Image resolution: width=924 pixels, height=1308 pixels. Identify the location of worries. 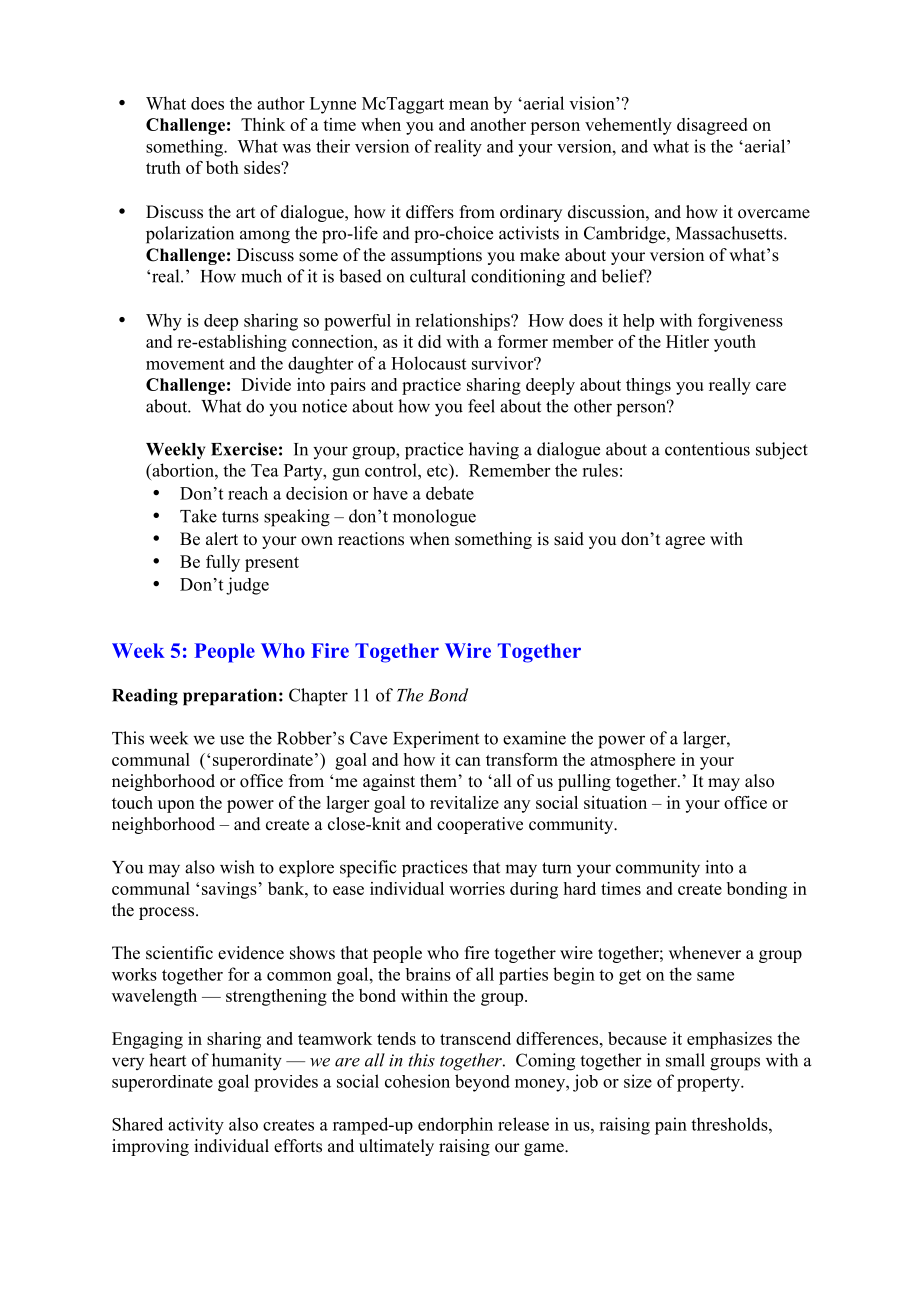
(477, 888).
